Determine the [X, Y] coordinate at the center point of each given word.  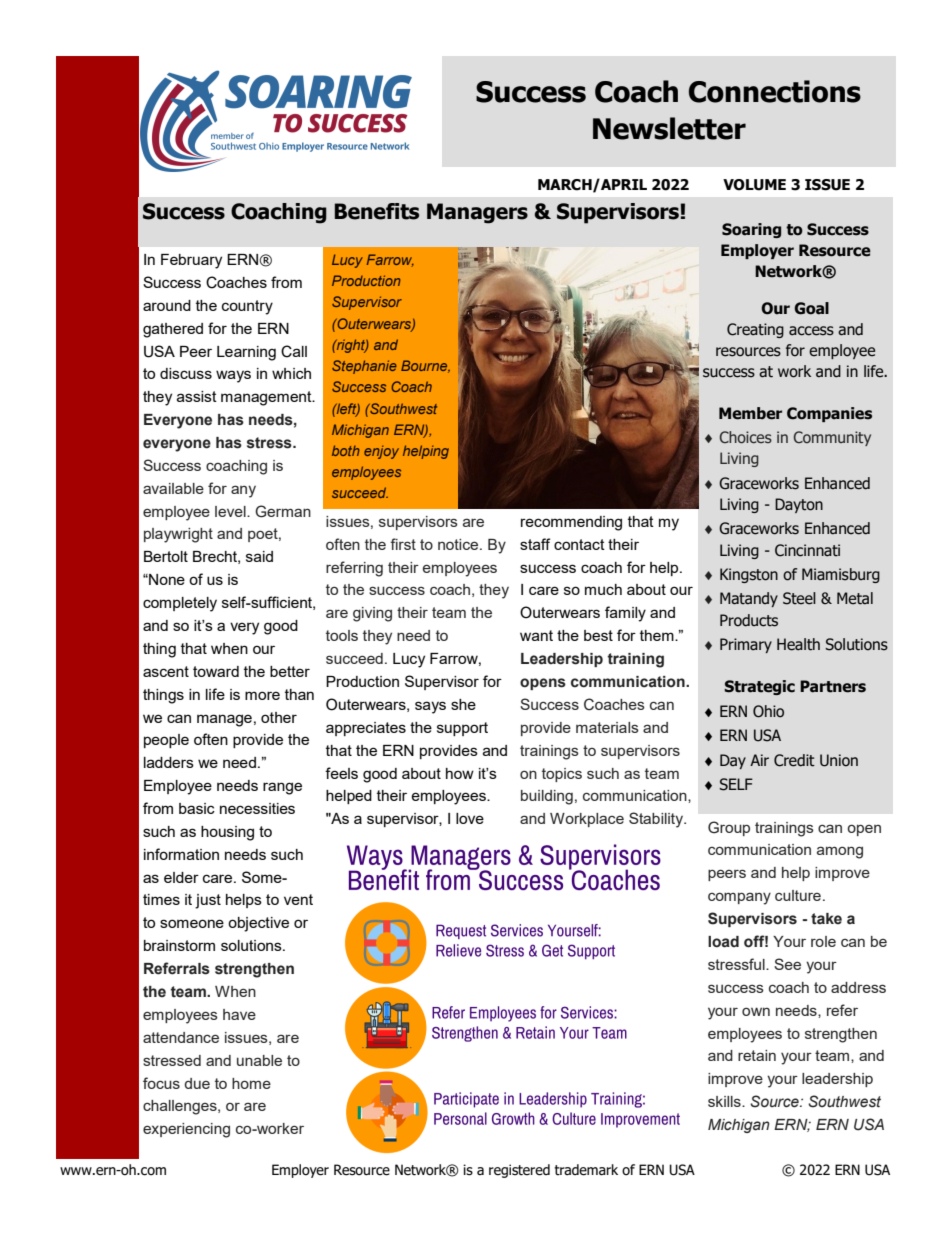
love [470, 818]
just [208, 901]
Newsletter [669, 128]
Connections [775, 91]
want [536, 635]
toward [216, 671]
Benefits [377, 211]
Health [798, 644]
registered [519, 1171]
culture [798, 895]
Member [750, 413]
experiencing [186, 1130]
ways [233, 376]
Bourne [425, 366]
